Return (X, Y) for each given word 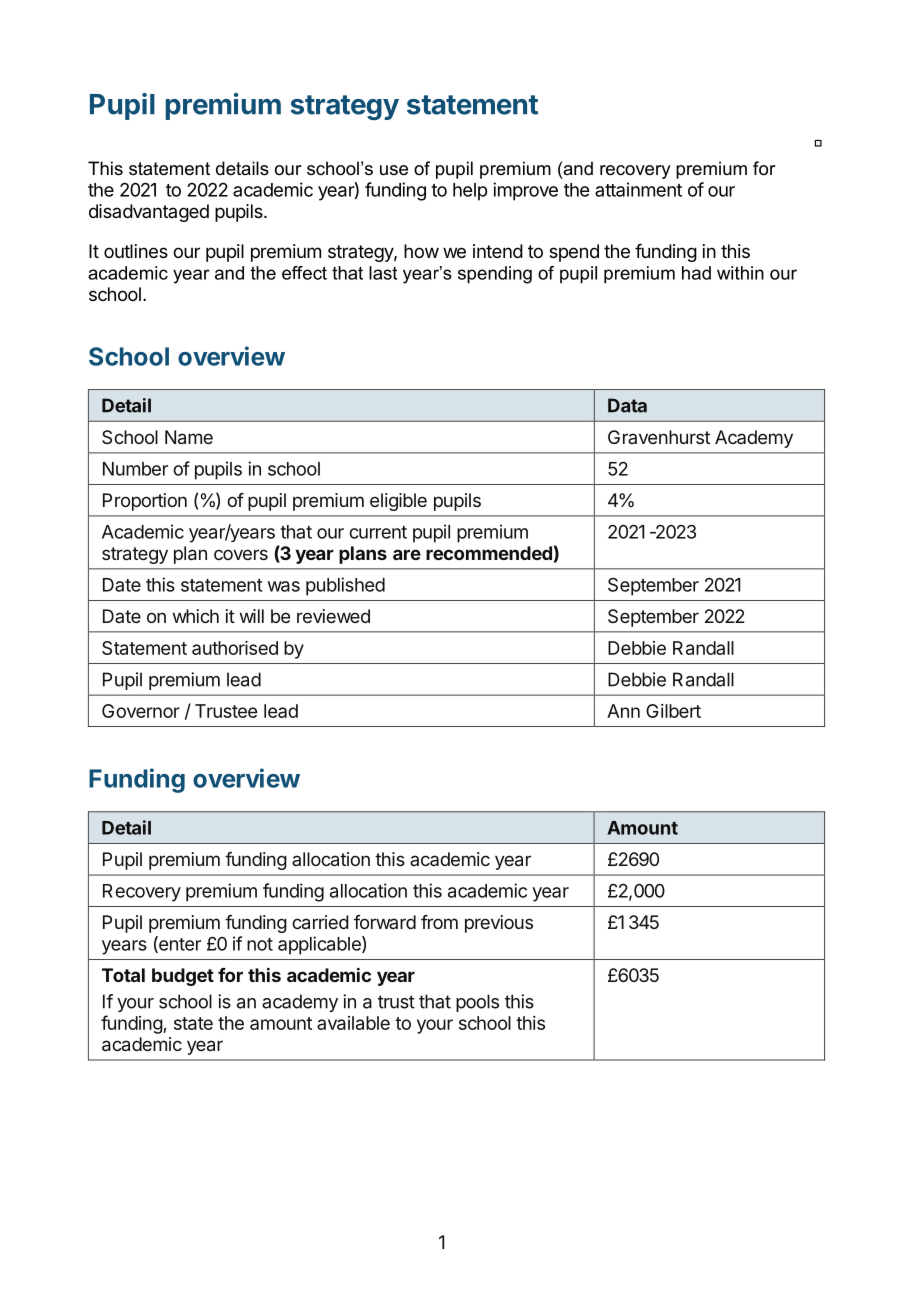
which (196, 616)
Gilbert (673, 711)
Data (627, 405)
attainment (638, 189)
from (439, 922)
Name (189, 437)
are (407, 554)
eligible (398, 502)
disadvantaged (149, 213)
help (470, 192)
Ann (623, 711)
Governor (141, 711)
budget (183, 977)
